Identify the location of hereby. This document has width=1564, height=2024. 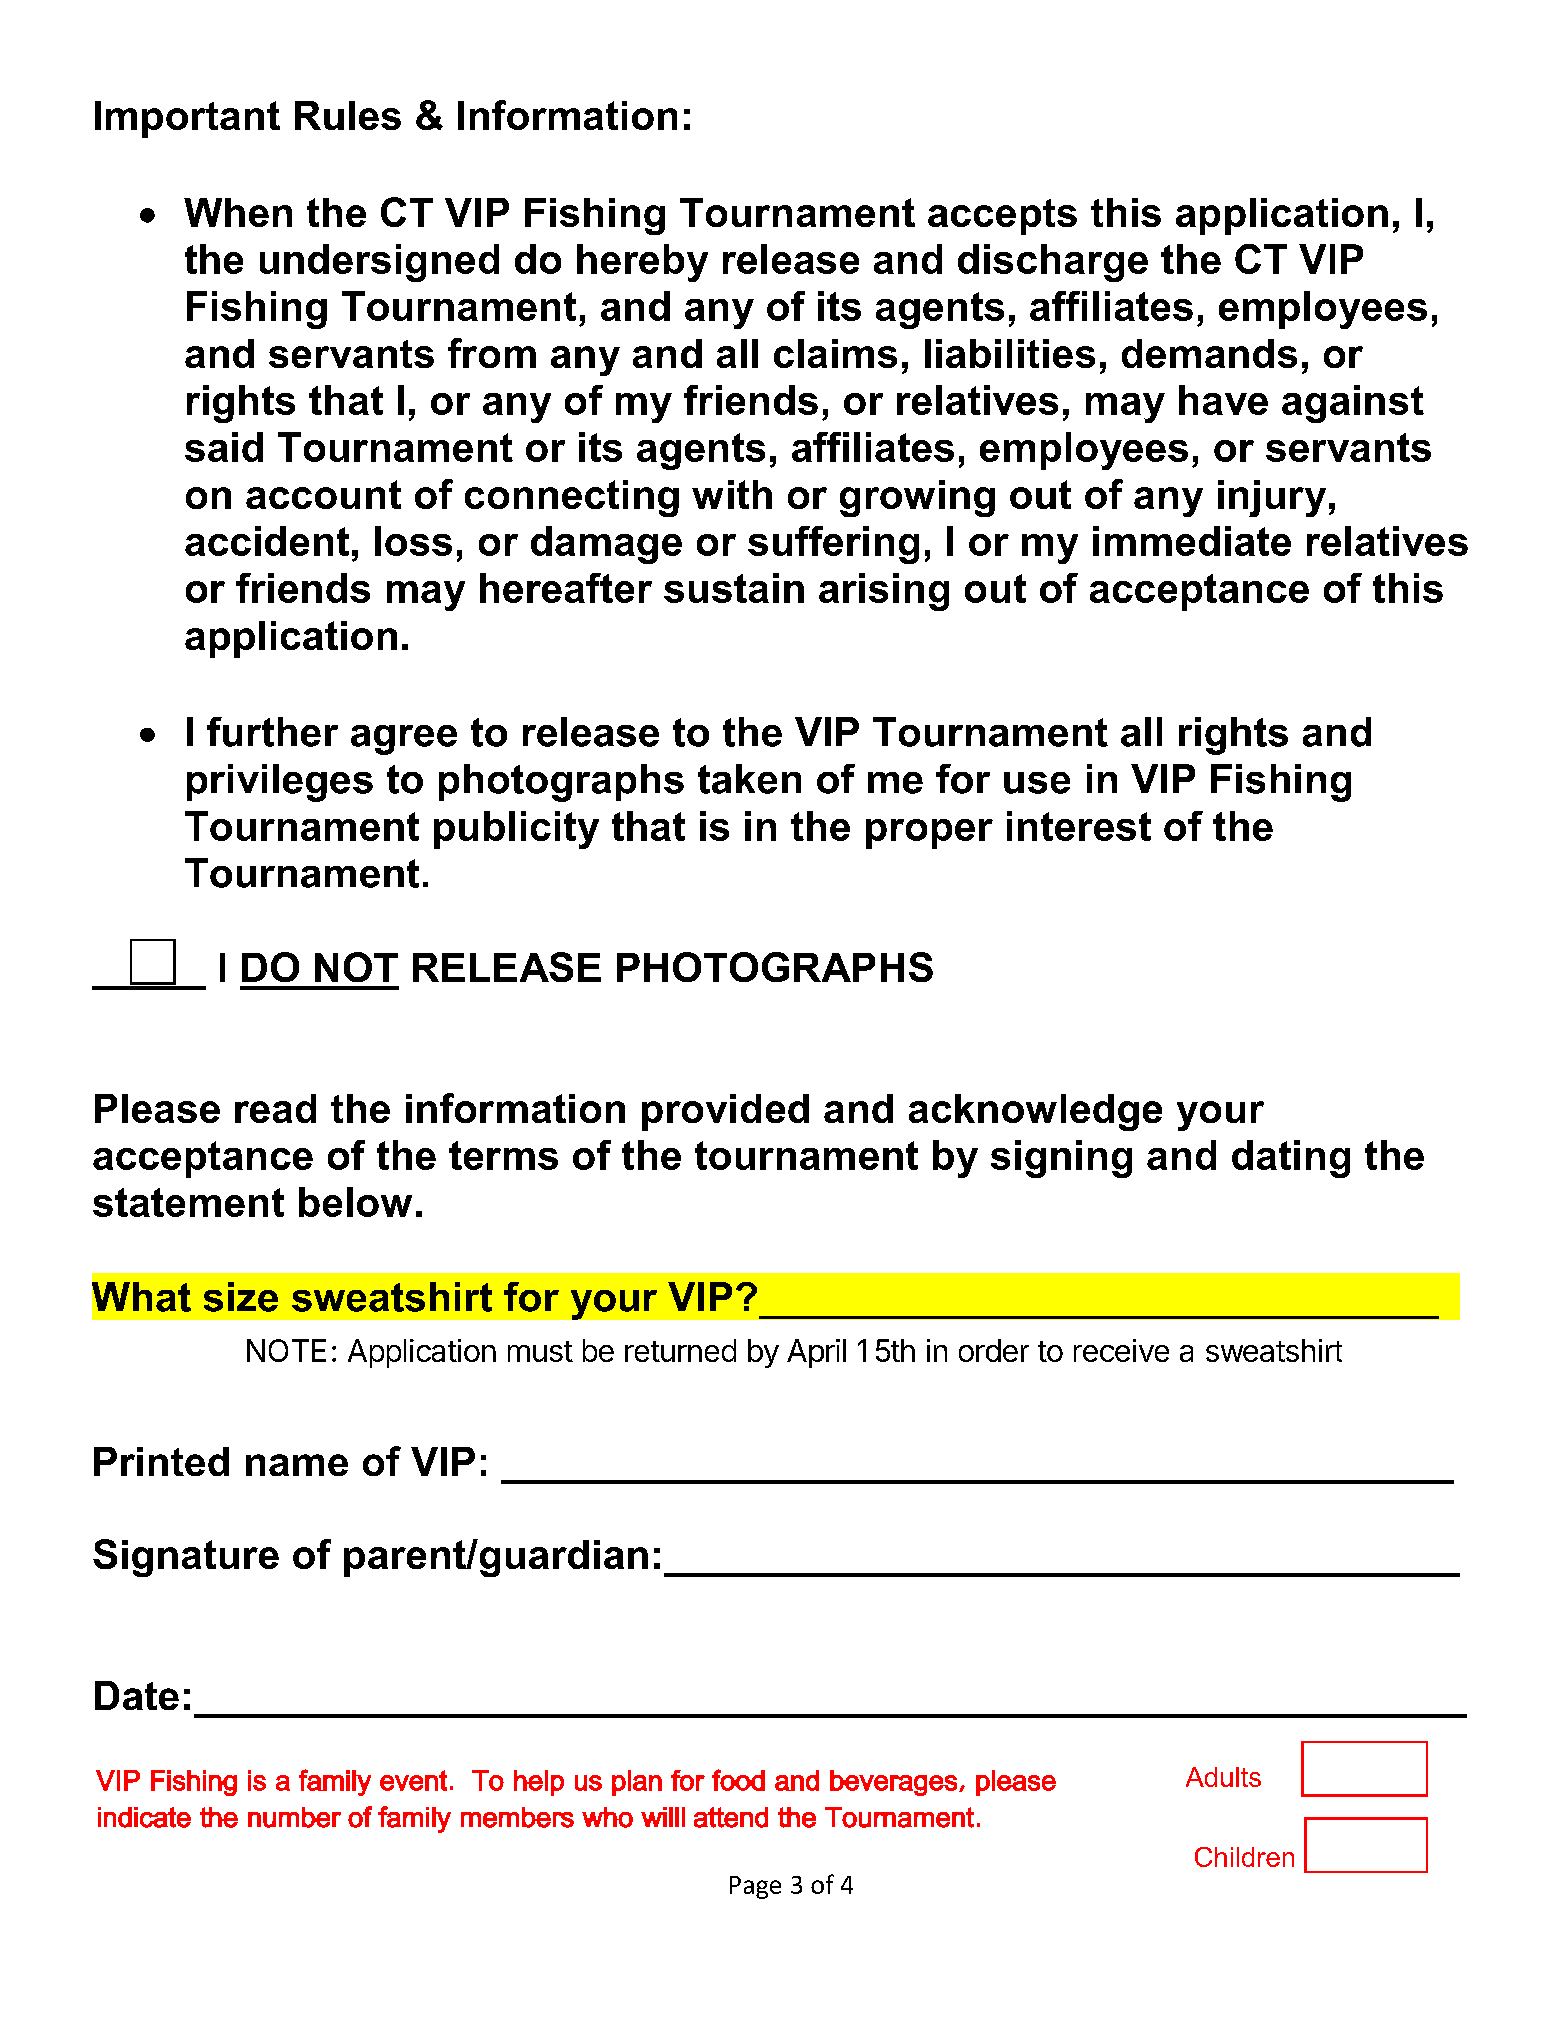
(642, 263).
